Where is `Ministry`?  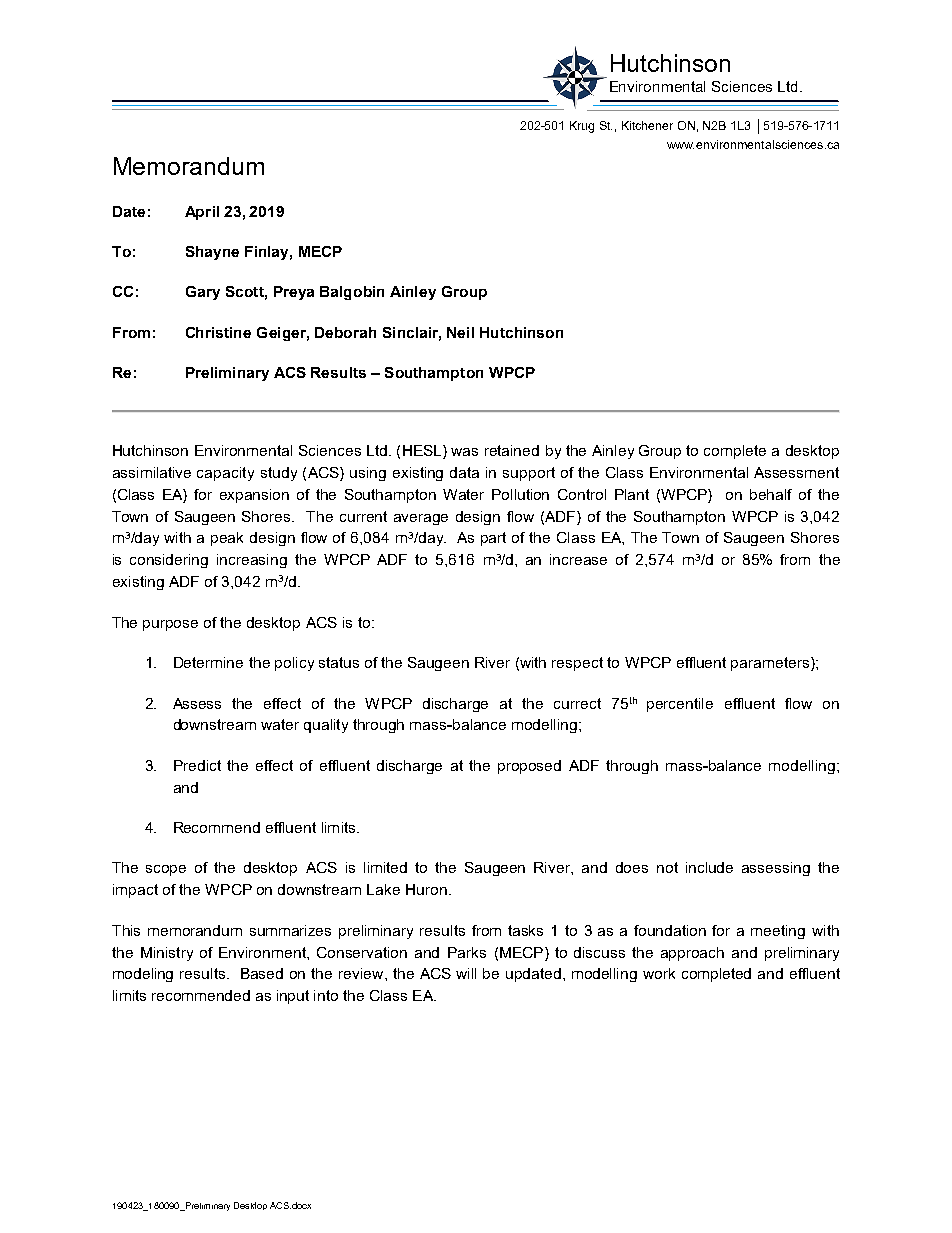
Ministry is located at coordinates (167, 954).
